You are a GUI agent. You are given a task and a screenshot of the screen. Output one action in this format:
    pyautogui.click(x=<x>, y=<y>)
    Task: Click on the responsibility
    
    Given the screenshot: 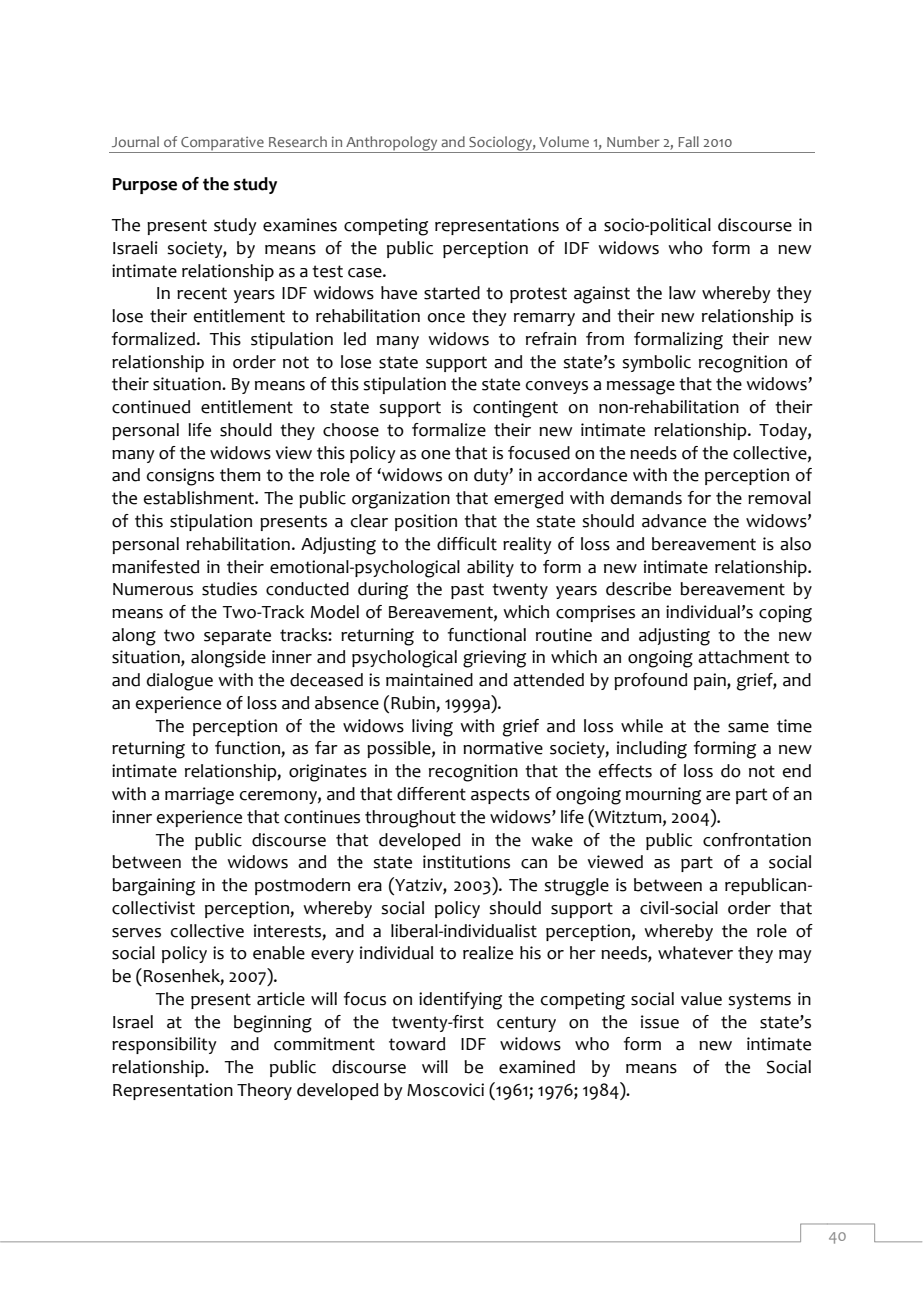 What is the action you would take?
    pyautogui.click(x=164, y=1045)
